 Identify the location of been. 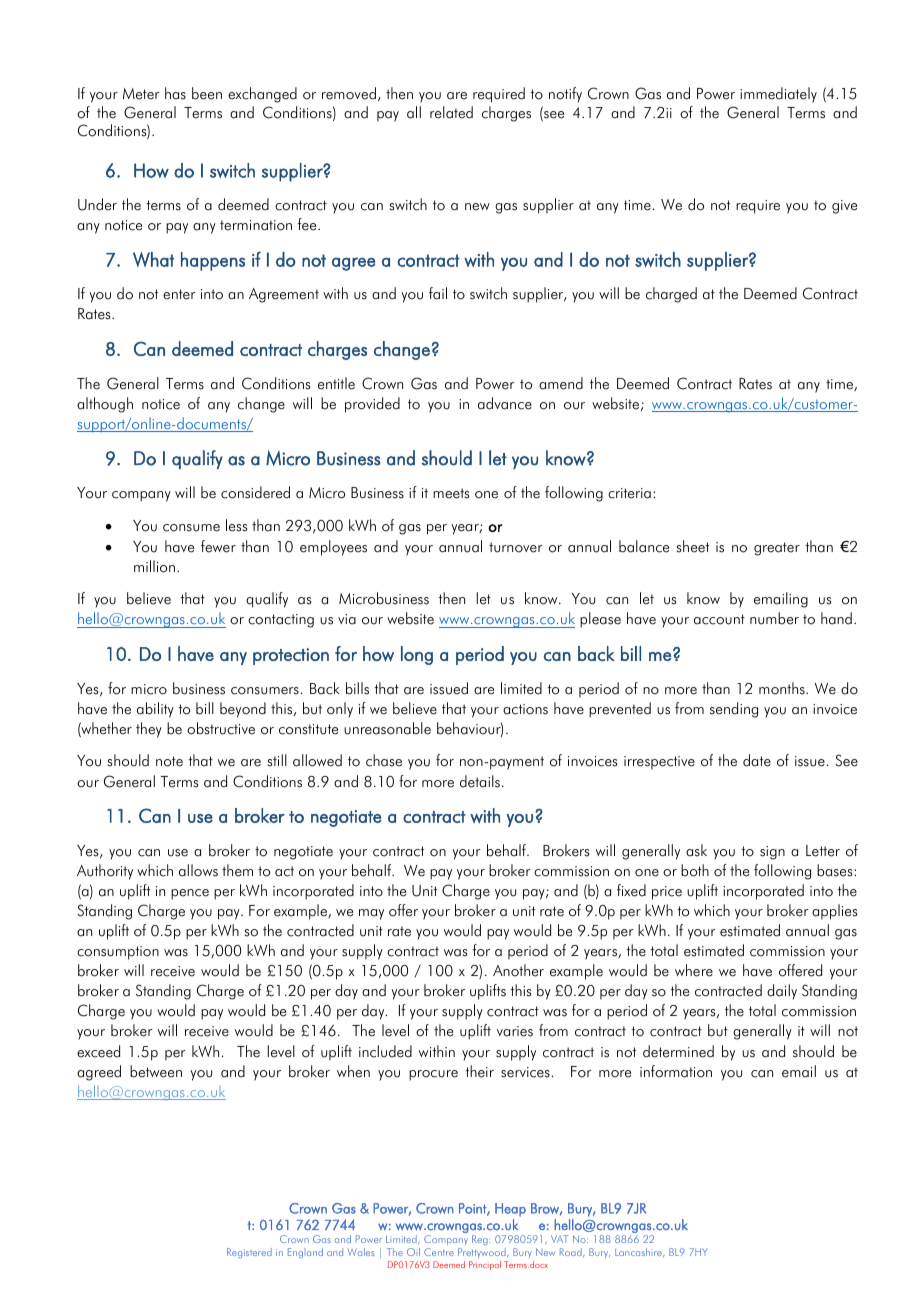
(207, 93).
